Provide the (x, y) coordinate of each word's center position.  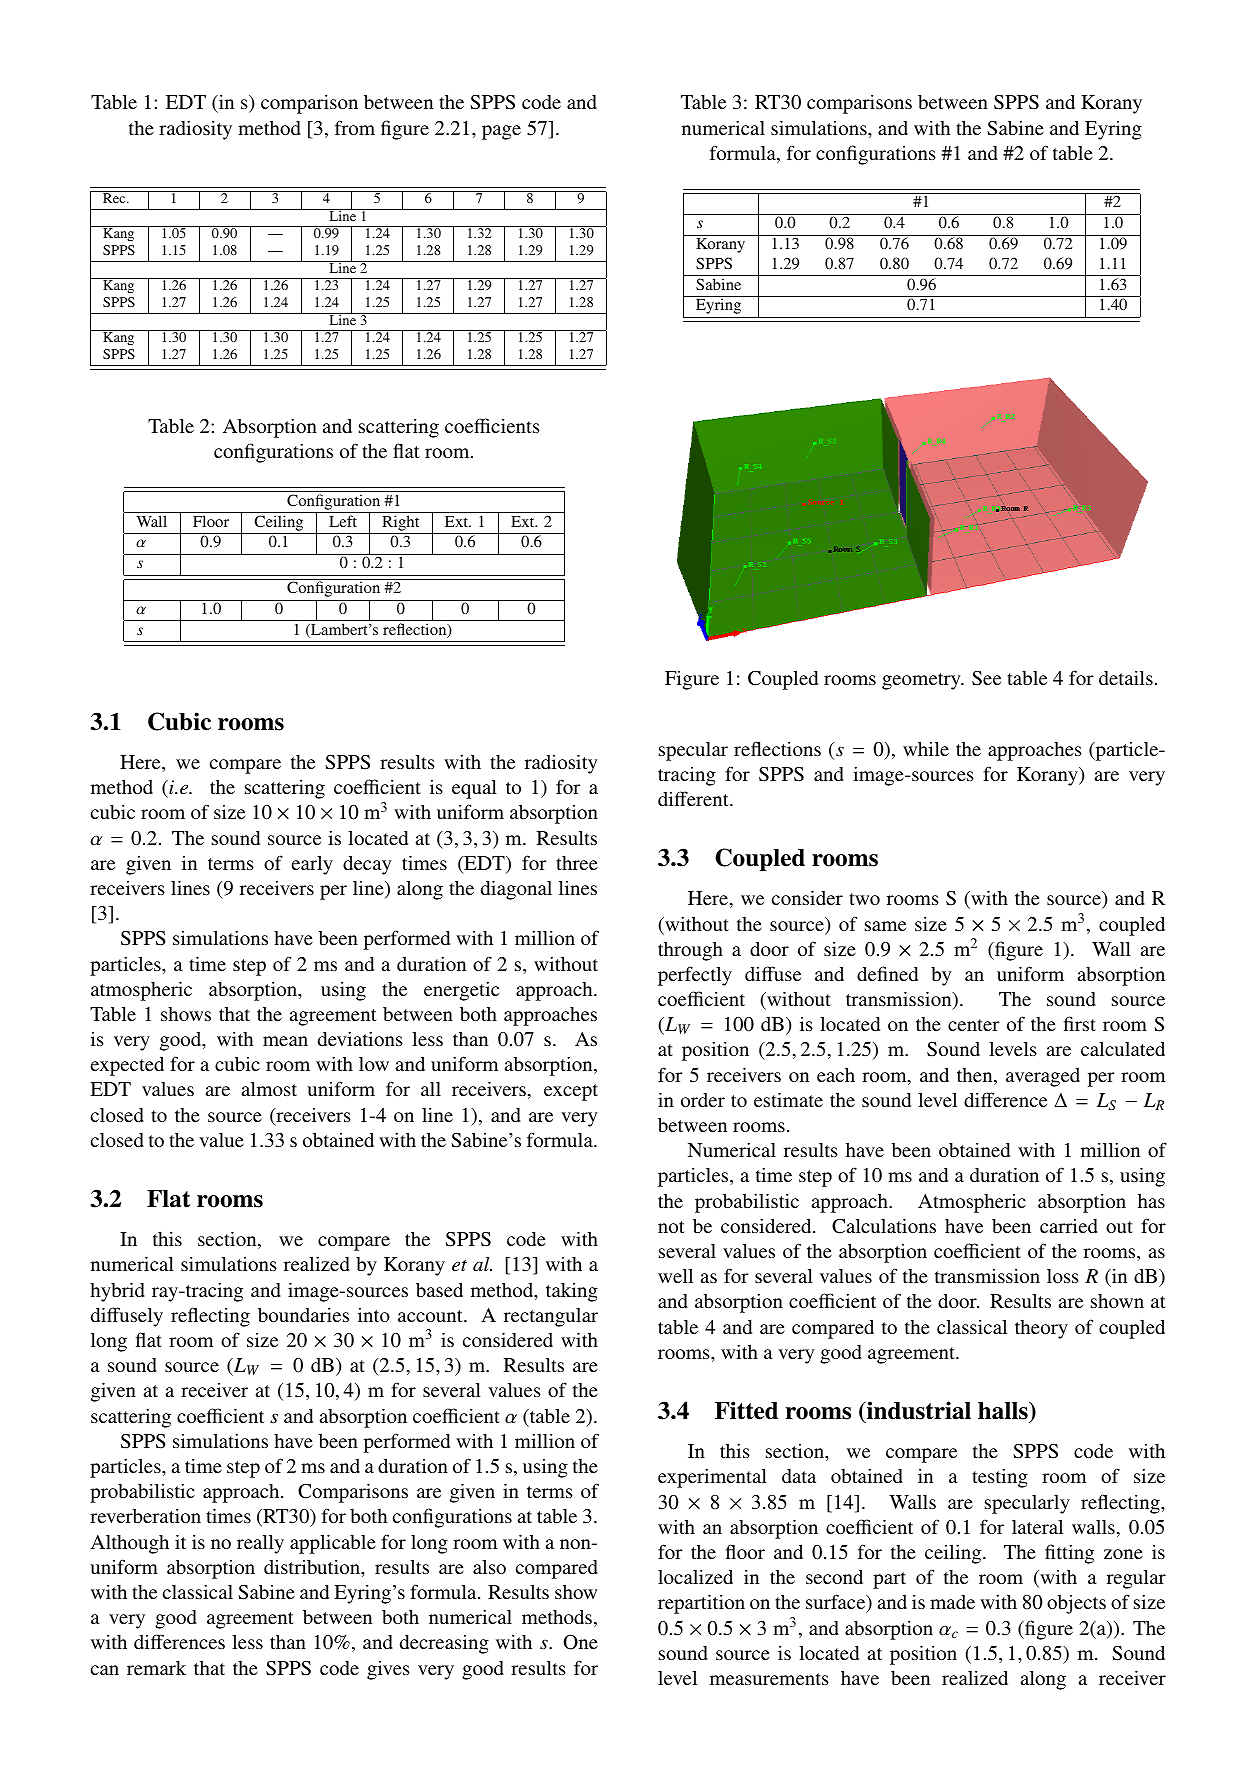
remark (156, 1668)
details (1126, 677)
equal (474, 789)
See (986, 678)
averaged (1043, 1077)
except (571, 1092)
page (501, 132)
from (355, 127)
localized (695, 1576)
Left (343, 521)
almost (269, 1088)
